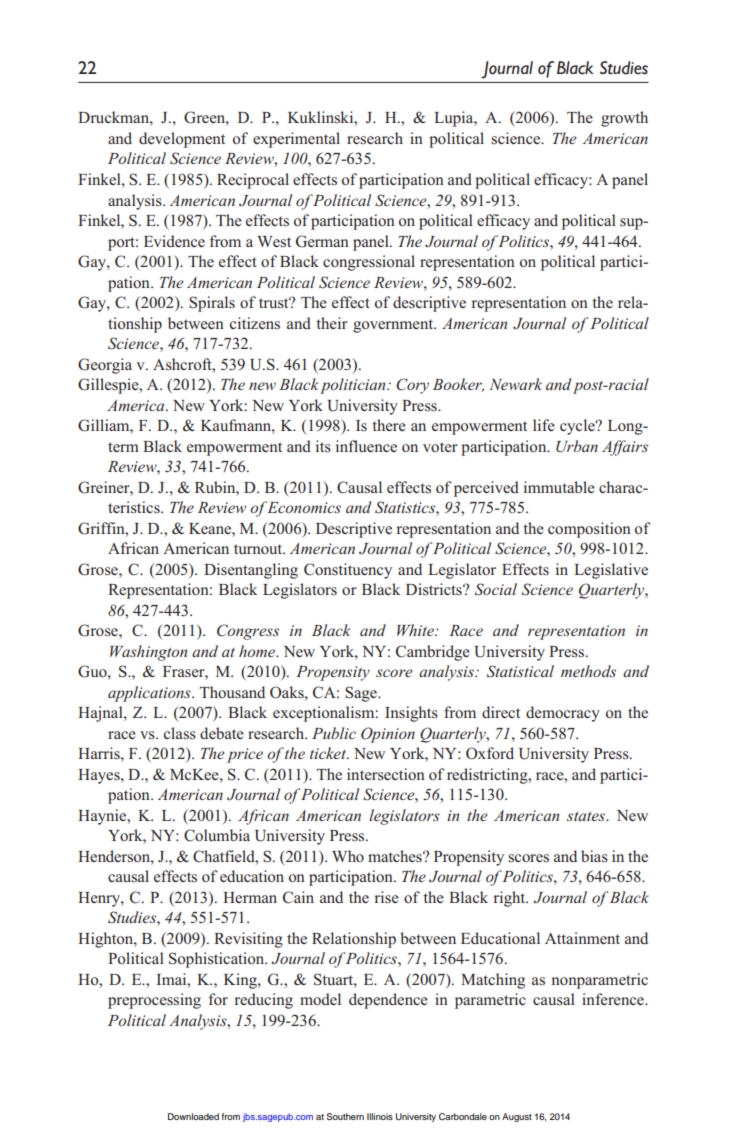 Image resolution: width=738 pixels, height=1141 pixels. Describe the element at coordinates (517, 1117) in the screenshot. I see `August` at that location.
